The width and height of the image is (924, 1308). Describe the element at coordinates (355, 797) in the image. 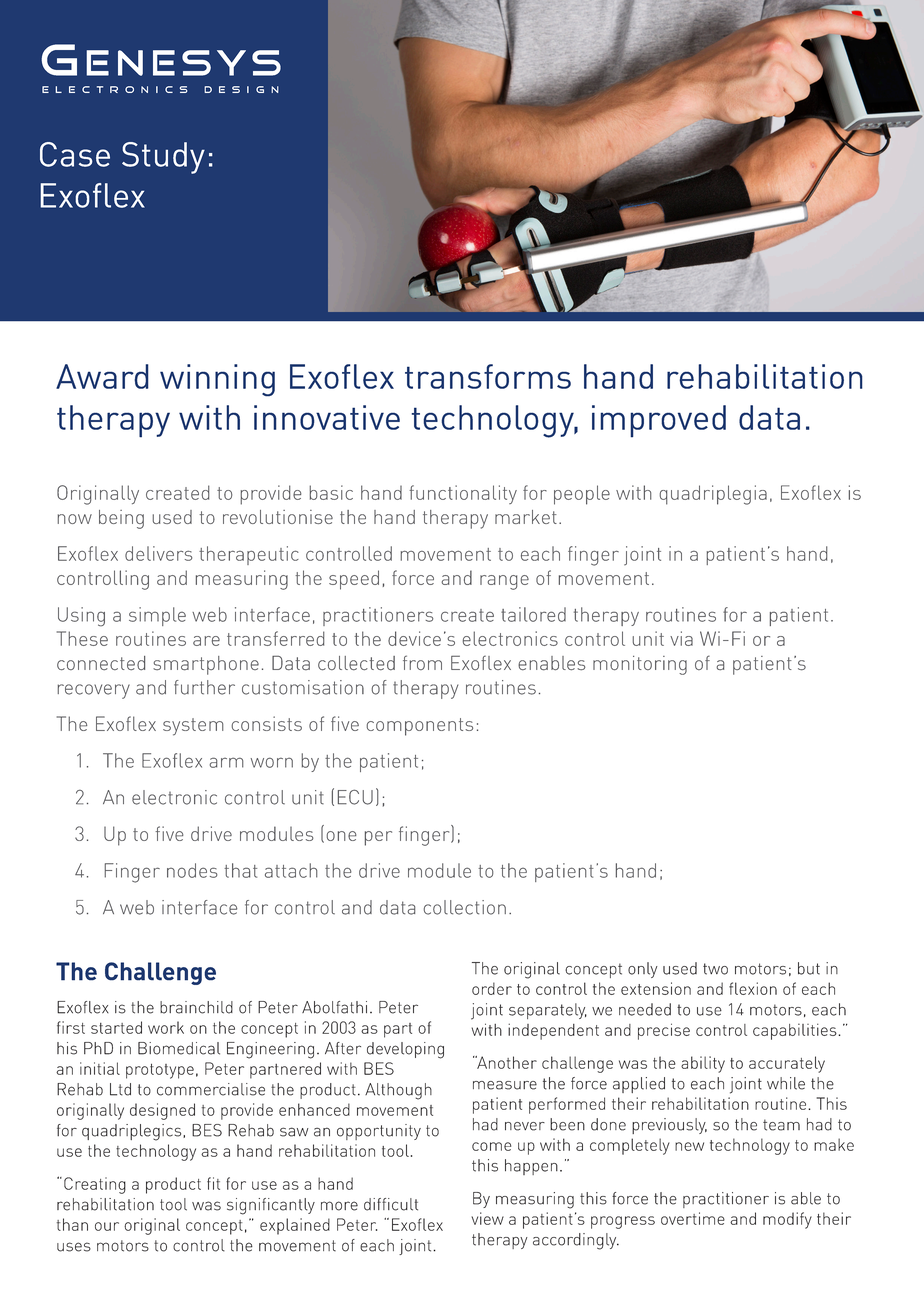

I see `ECU` at that location.
